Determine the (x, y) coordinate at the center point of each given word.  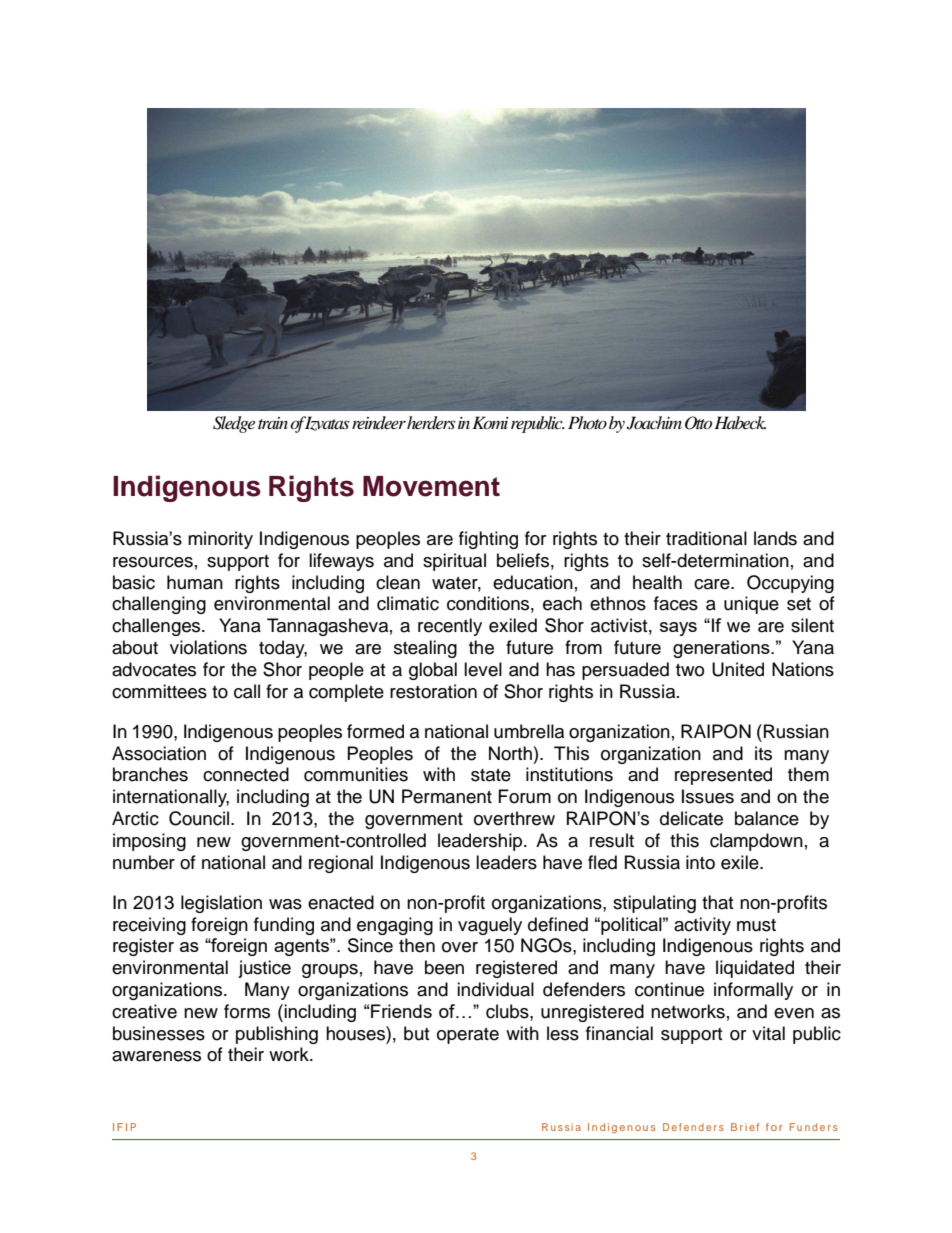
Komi (490, 422)
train (273, 423)
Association (159, 753)
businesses (159, 1033)
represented (723, 776)
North (510, 753)
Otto (698, 423)
